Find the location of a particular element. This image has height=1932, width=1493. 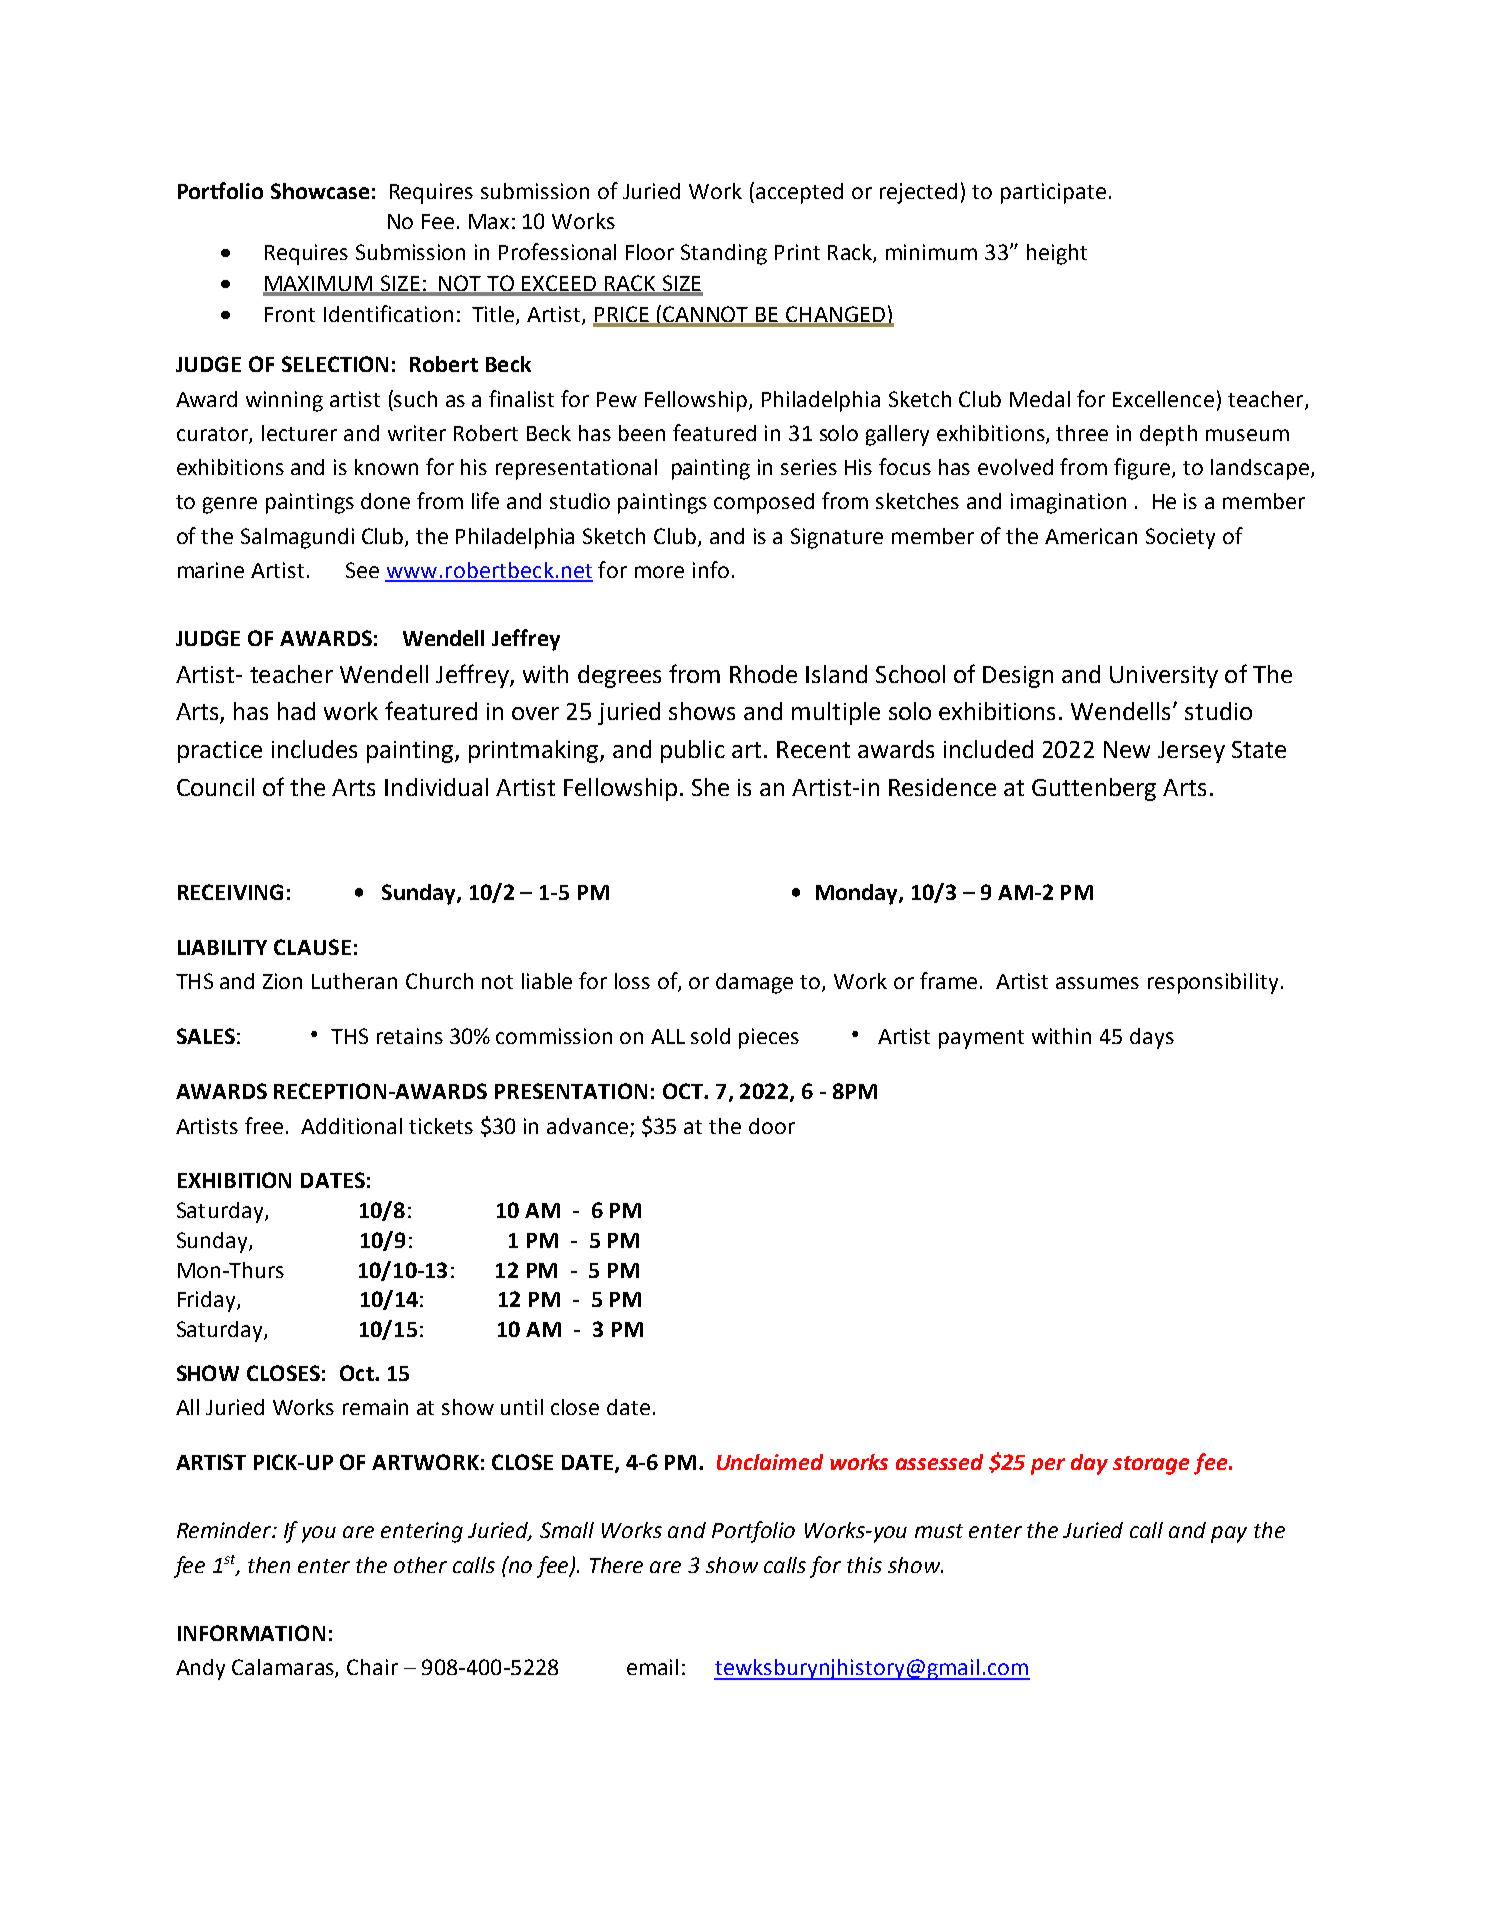

damage is located at coordinates (754, 983).
